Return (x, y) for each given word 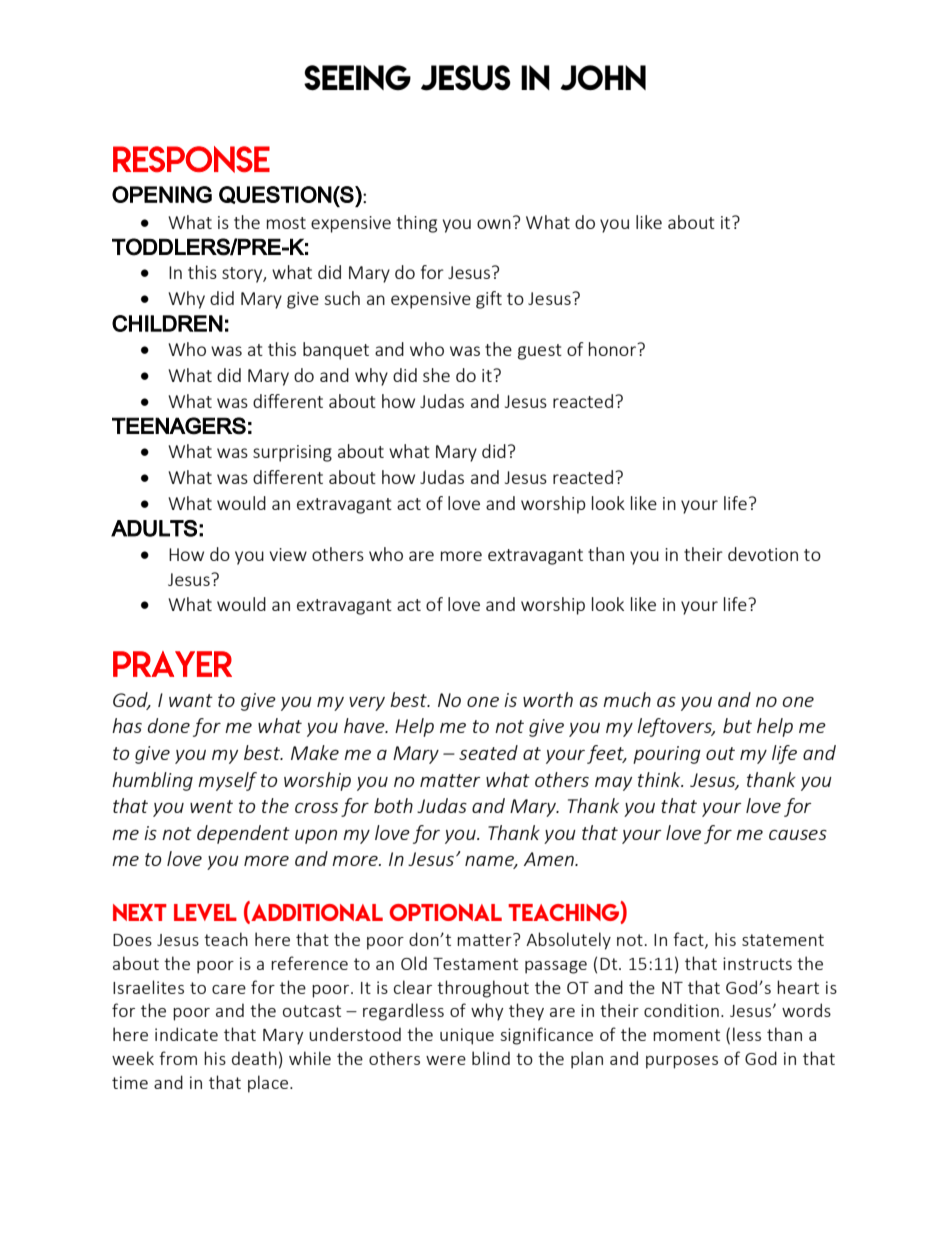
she (436, 375)
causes (798, 835)
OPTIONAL (445, 912)
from (178, 1058)
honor (613, 349)
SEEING (357, 77)
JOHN (603, 78)
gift (489, 300)
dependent (243, 834)
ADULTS (154, 528)
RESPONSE (191, 159)
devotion (763, 554)
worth (548, 699)
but (737, 725)
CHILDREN (167, 323)
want (191, 700)
